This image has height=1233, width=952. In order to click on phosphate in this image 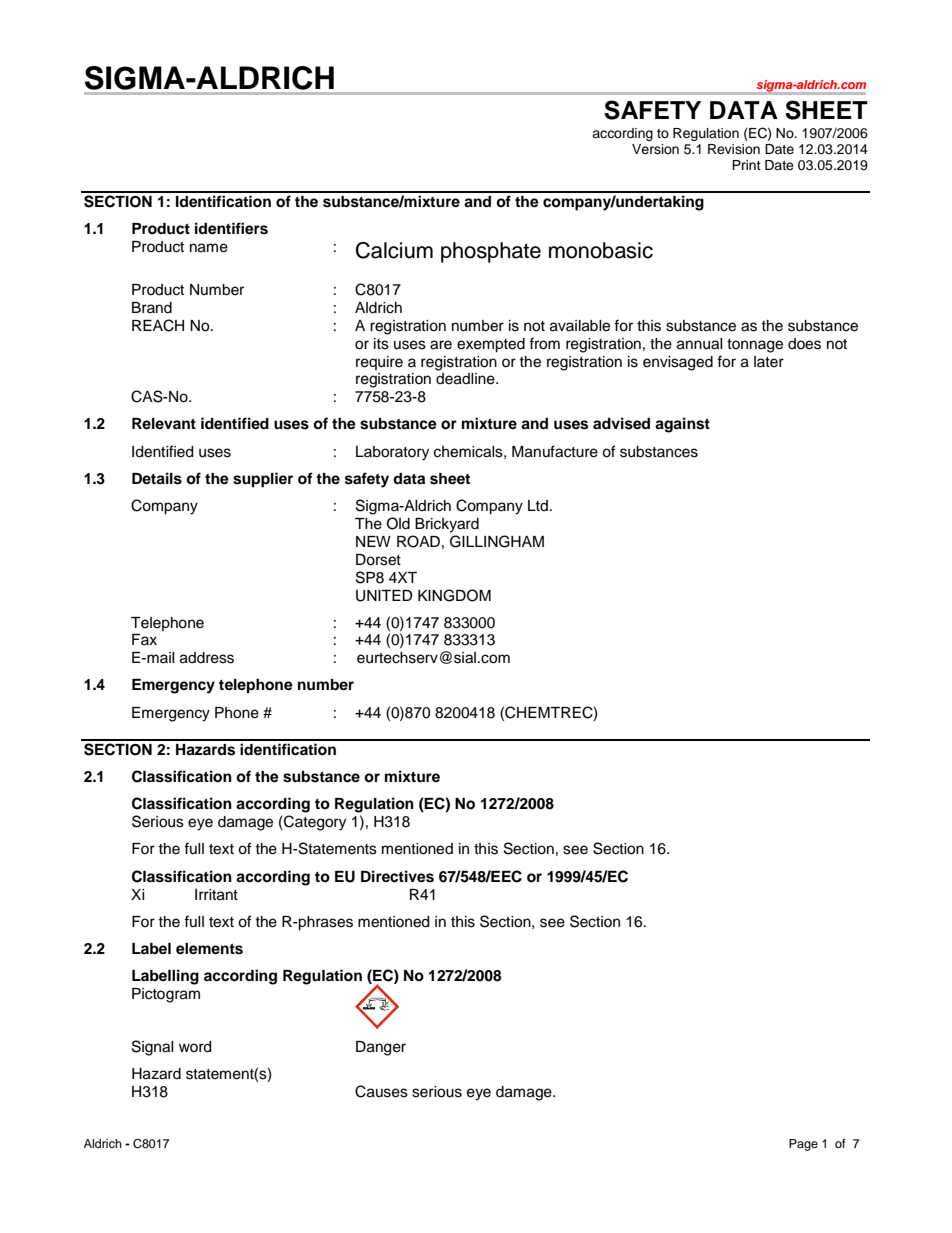, I will do `click(491, 252)`.
